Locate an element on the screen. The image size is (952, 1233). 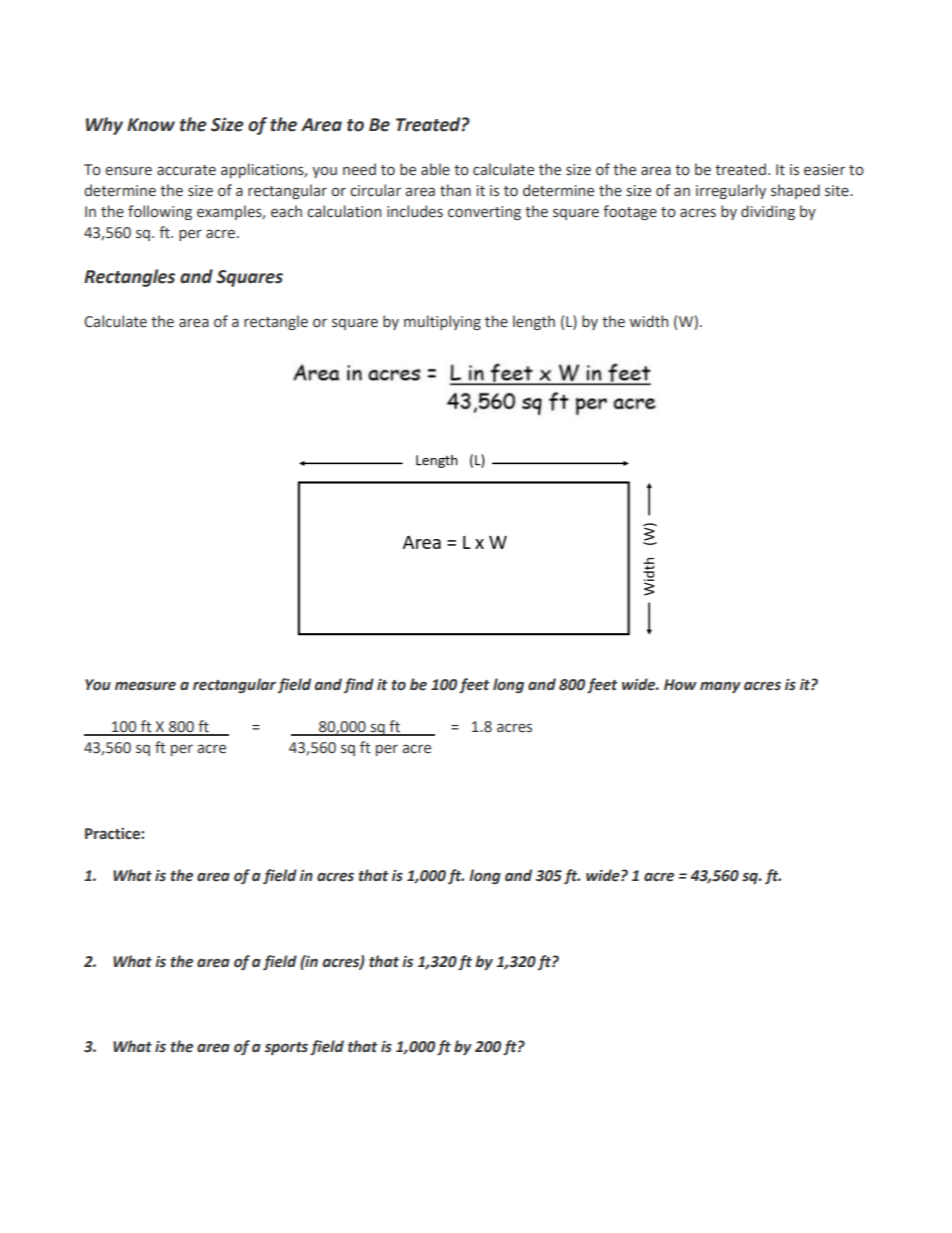
accurate is located at coordinates (186, 170).
